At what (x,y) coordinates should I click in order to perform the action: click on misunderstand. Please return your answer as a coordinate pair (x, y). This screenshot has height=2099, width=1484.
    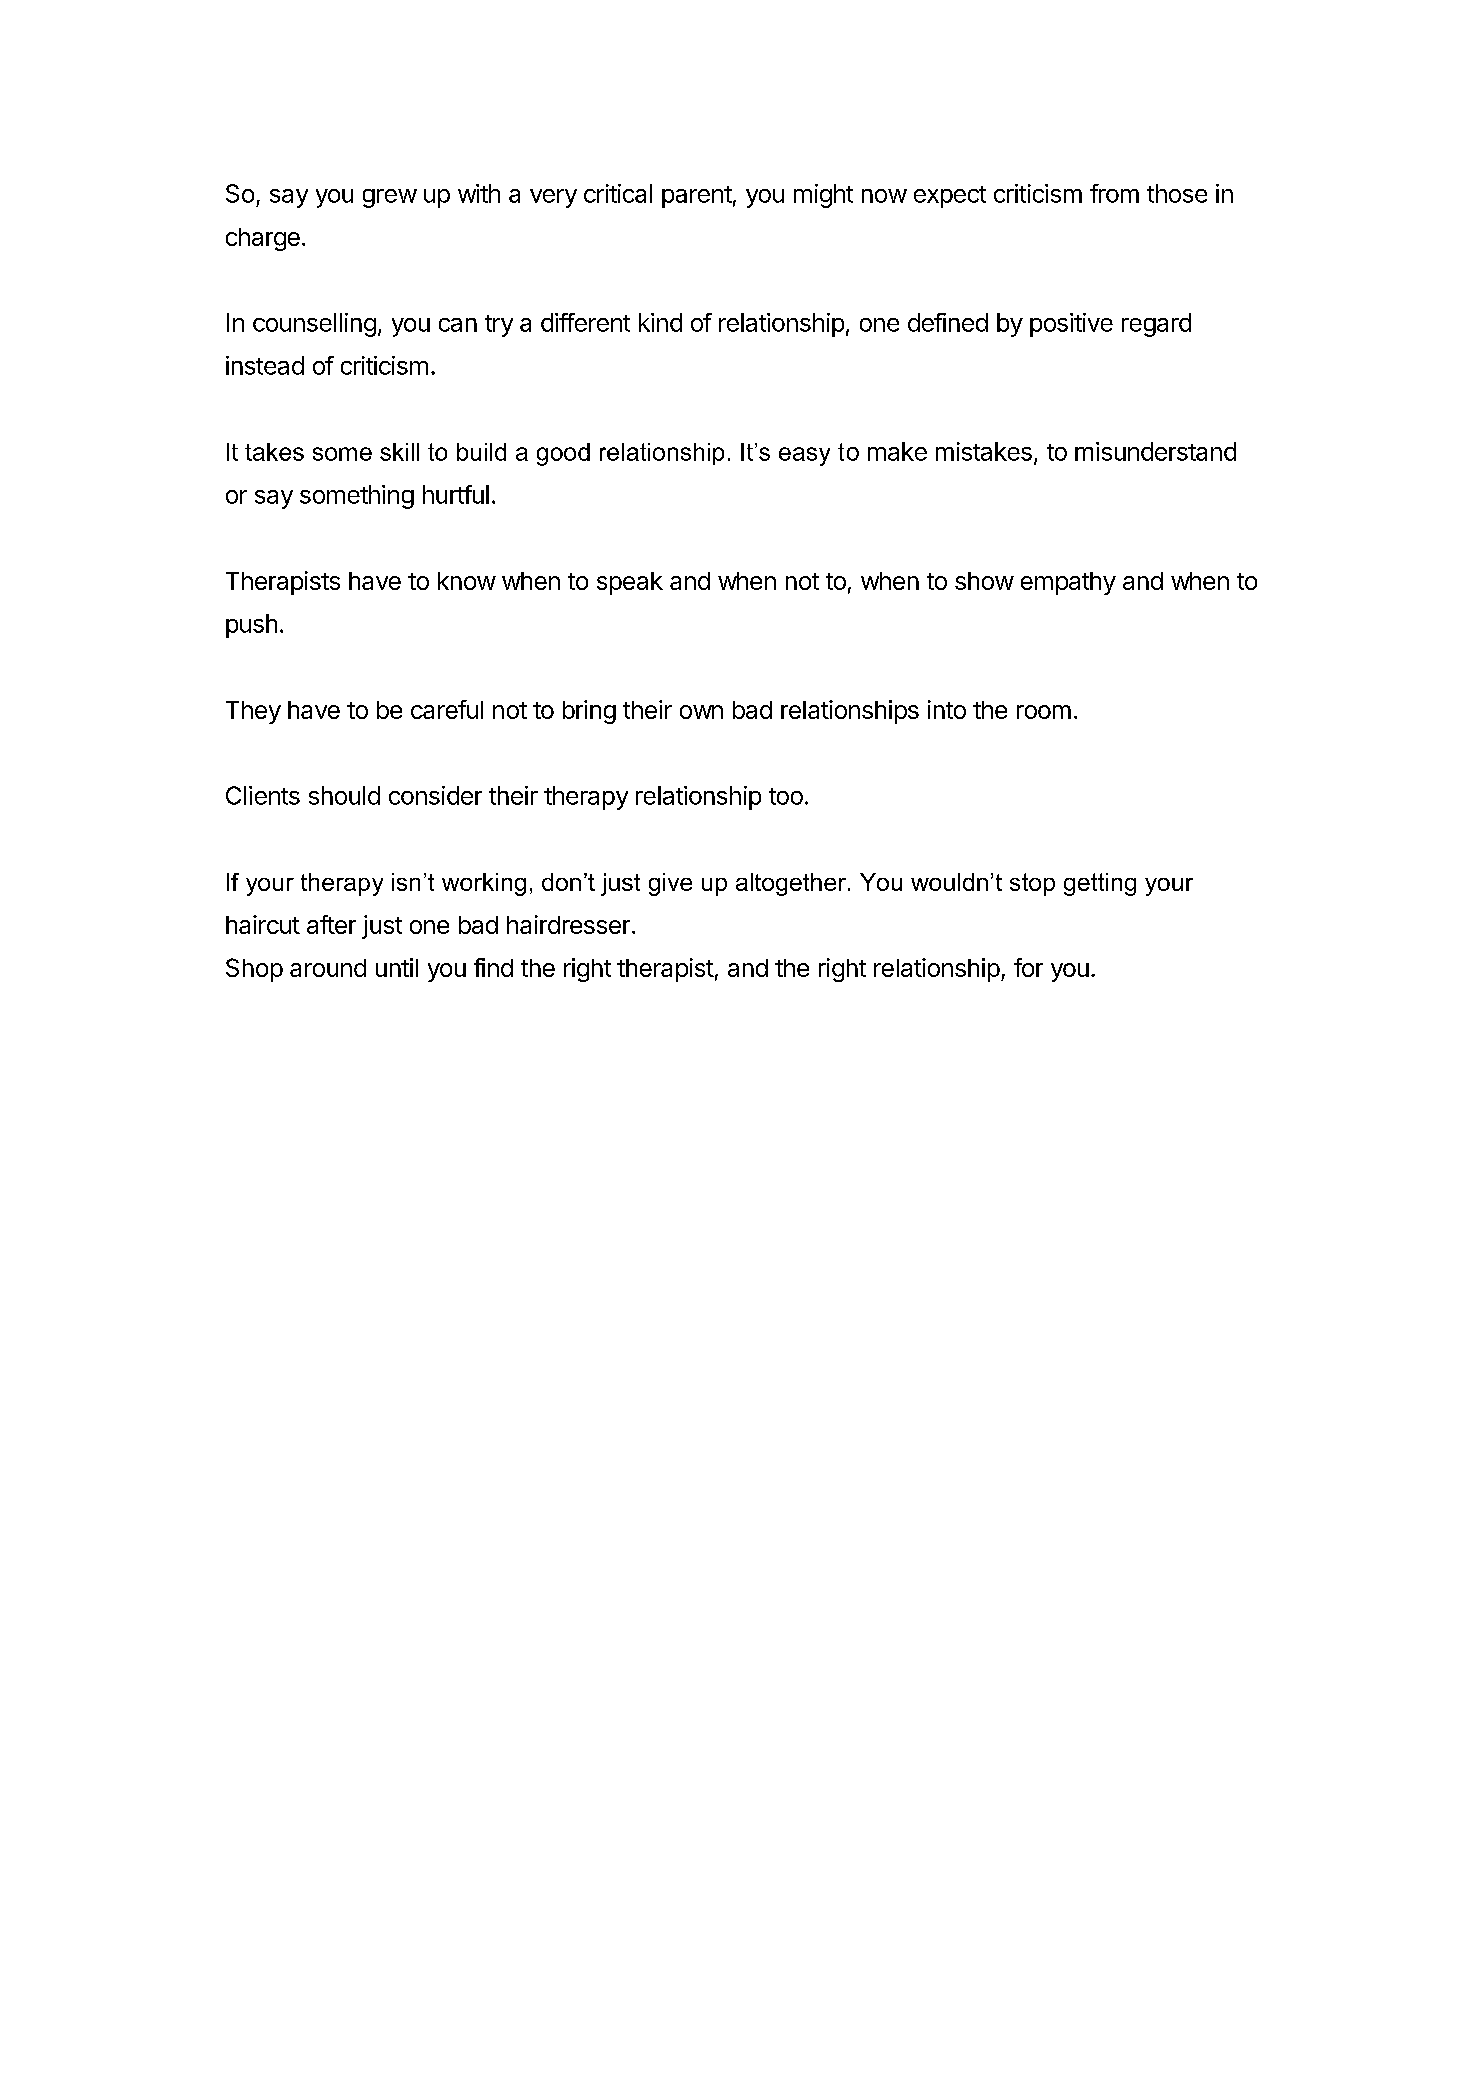
    Looking at the image, I should click on (1155, 451).
